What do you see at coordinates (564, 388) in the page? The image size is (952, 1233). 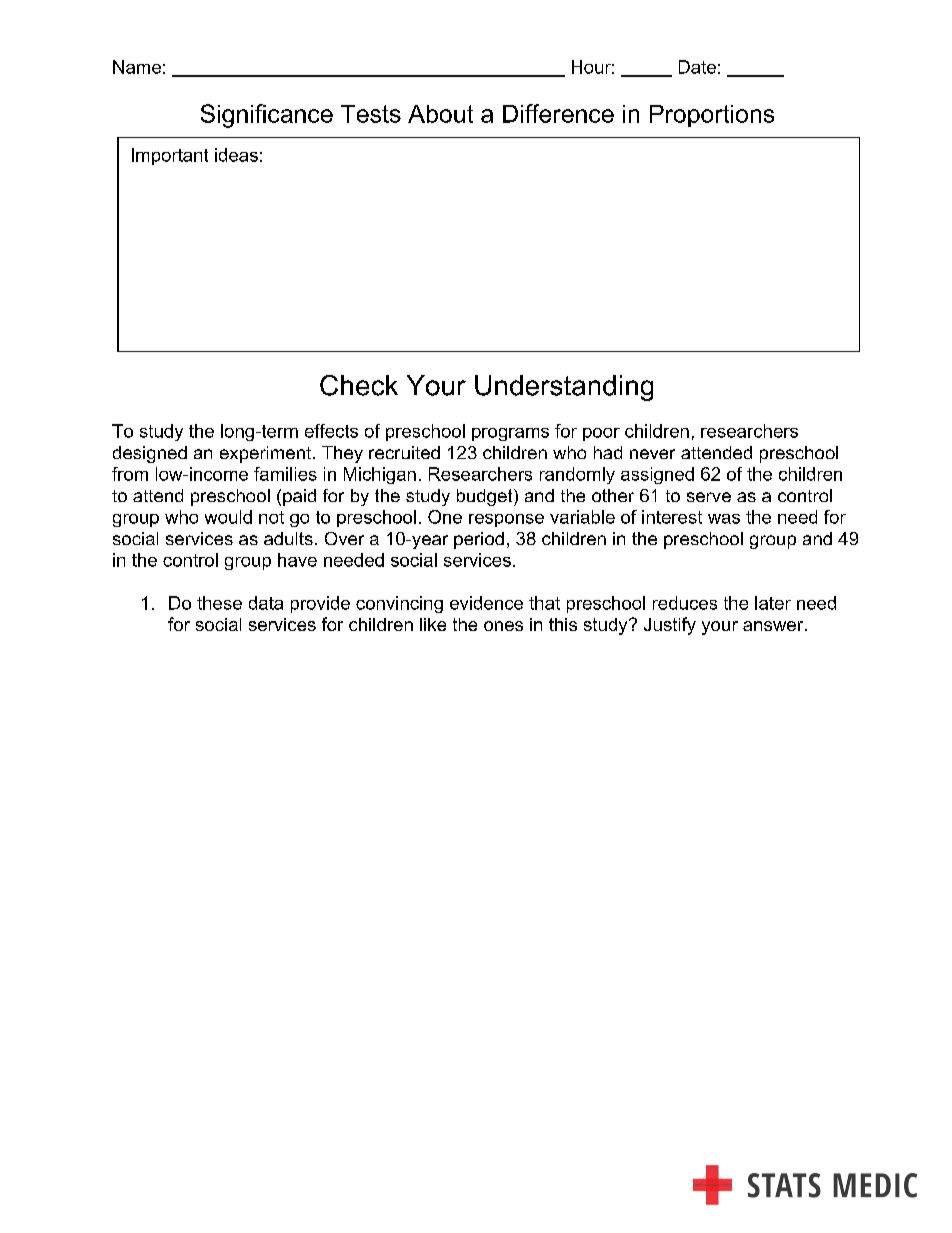 I see `Understanding` at bounding box center [564, 388].
